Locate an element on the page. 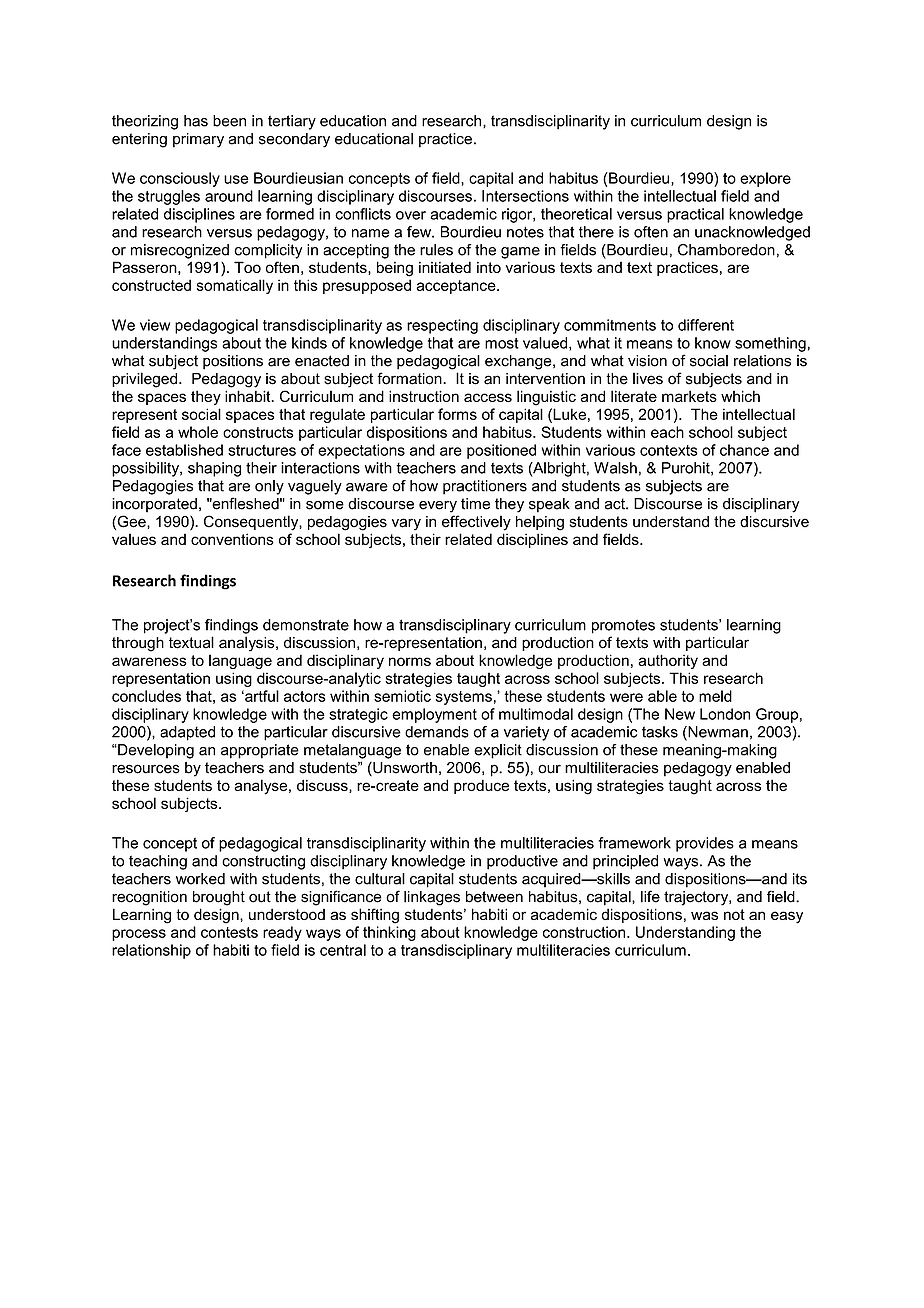 The image size is (924, 1308). primary is located at coordinates (198, 140).
